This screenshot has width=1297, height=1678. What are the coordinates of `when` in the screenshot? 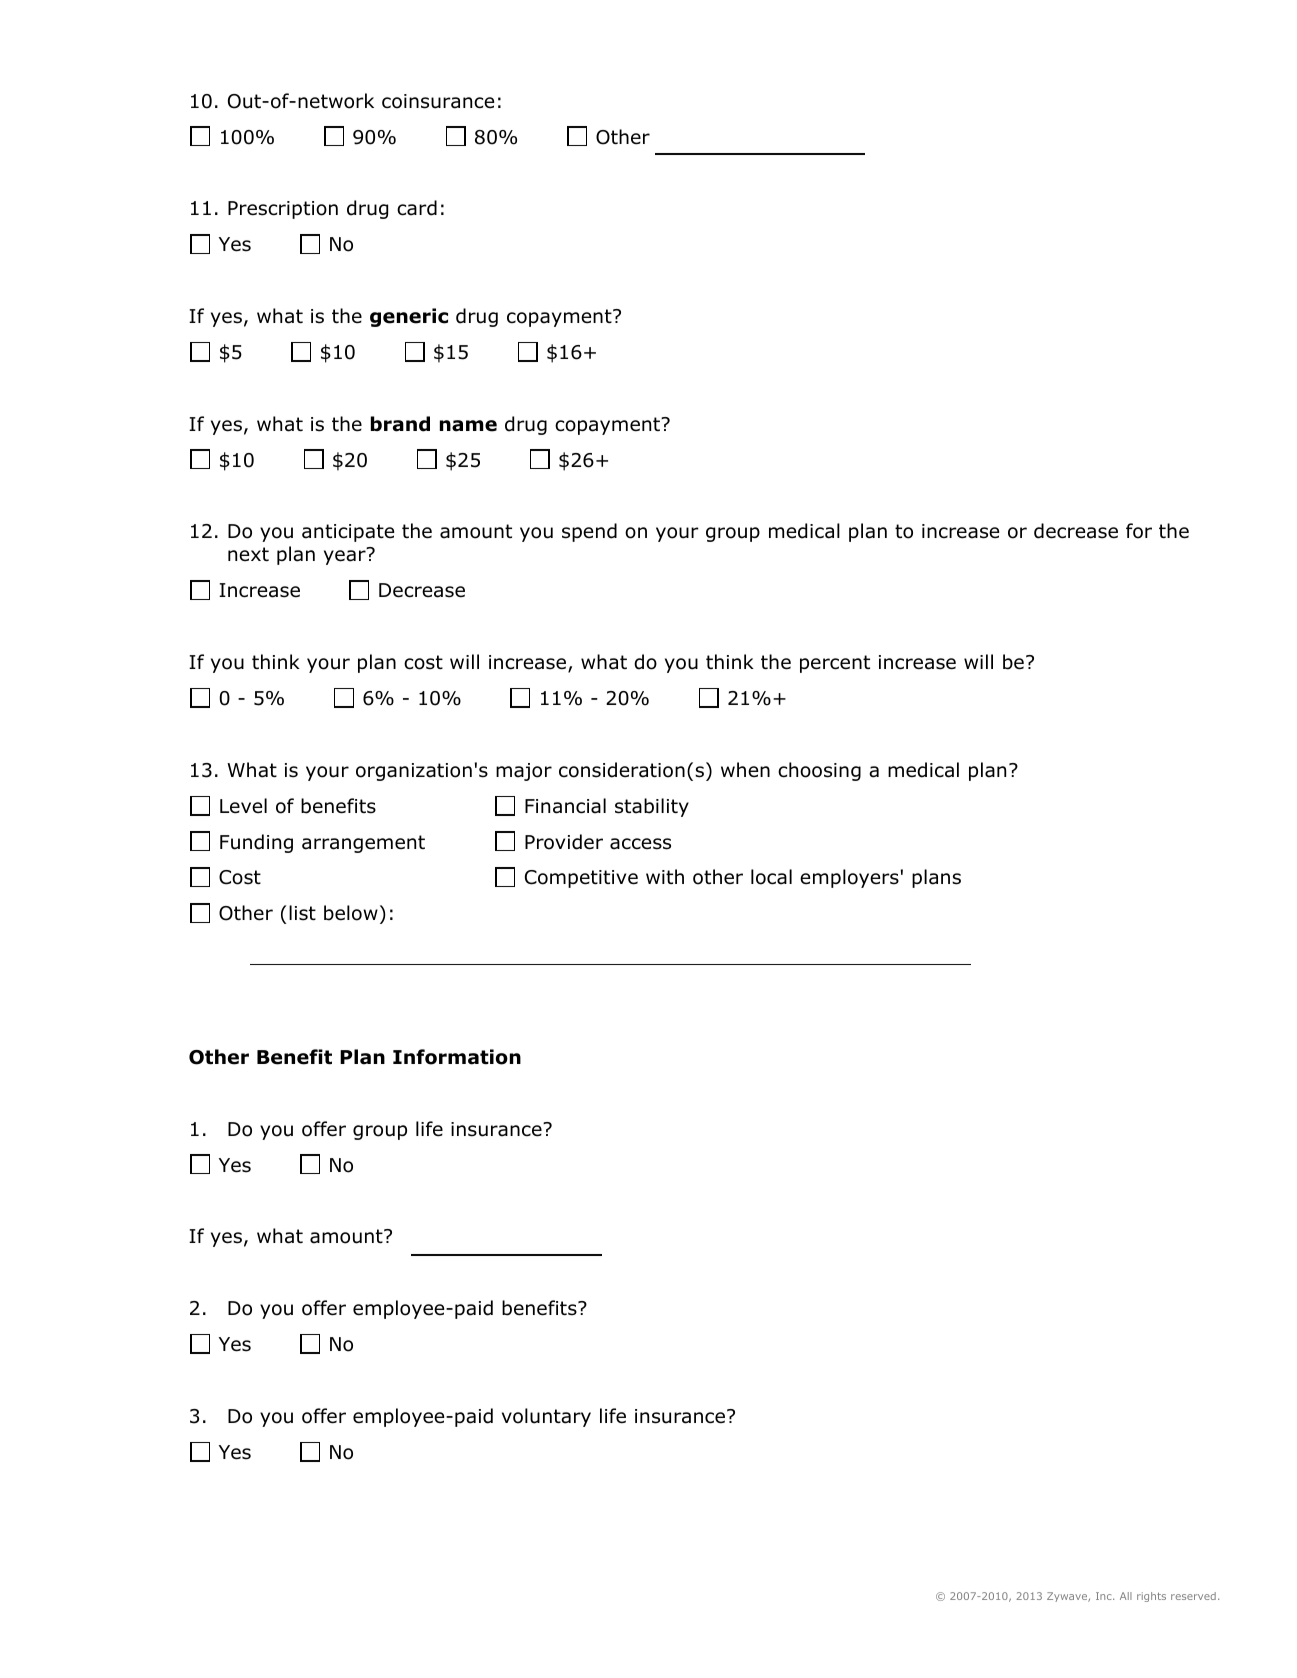 It's located at (745, 770).
